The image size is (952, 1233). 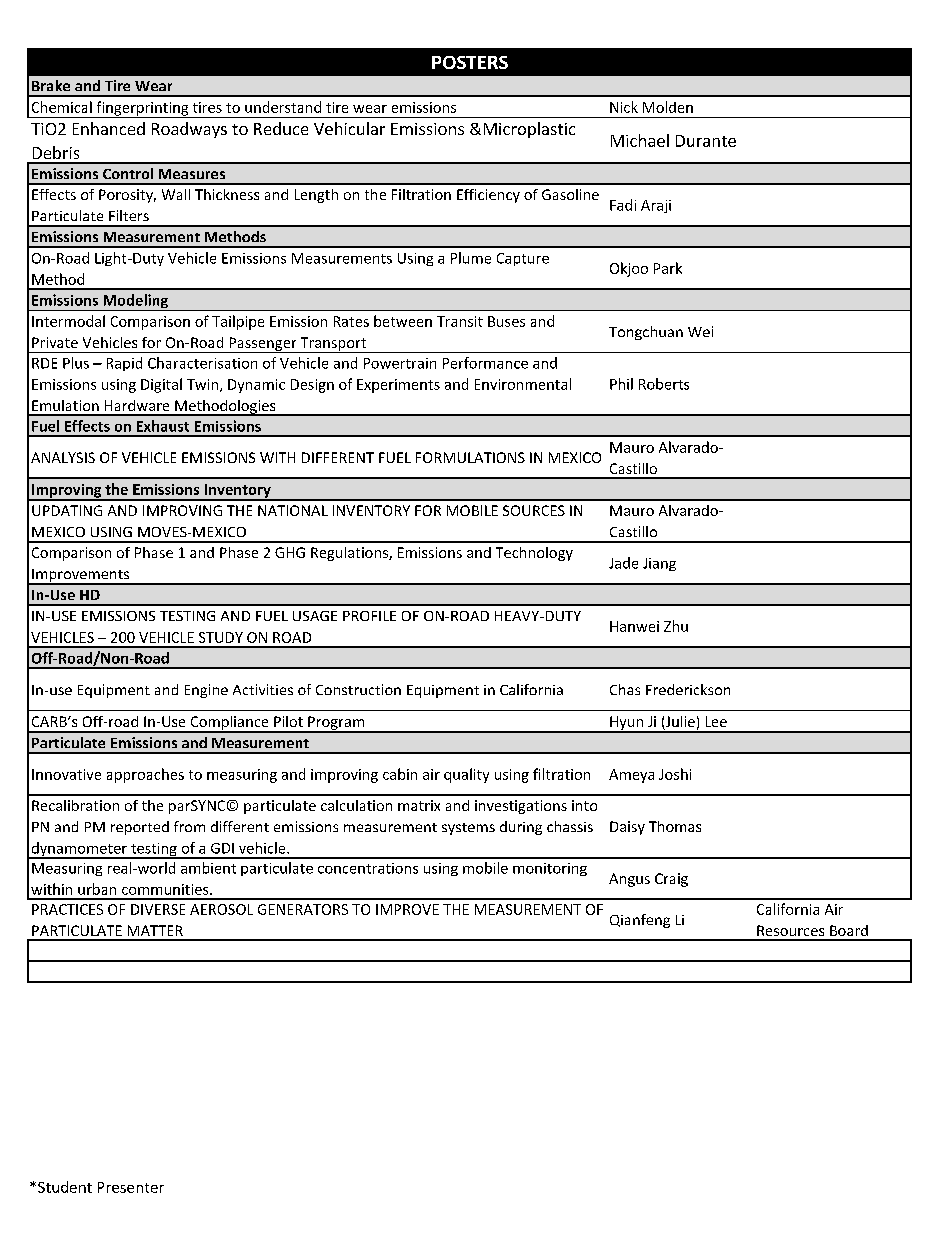 What do you see at coordinates (675, 826) in the screenshot?
I see `Thomas` at bounding box center [675, 826].
